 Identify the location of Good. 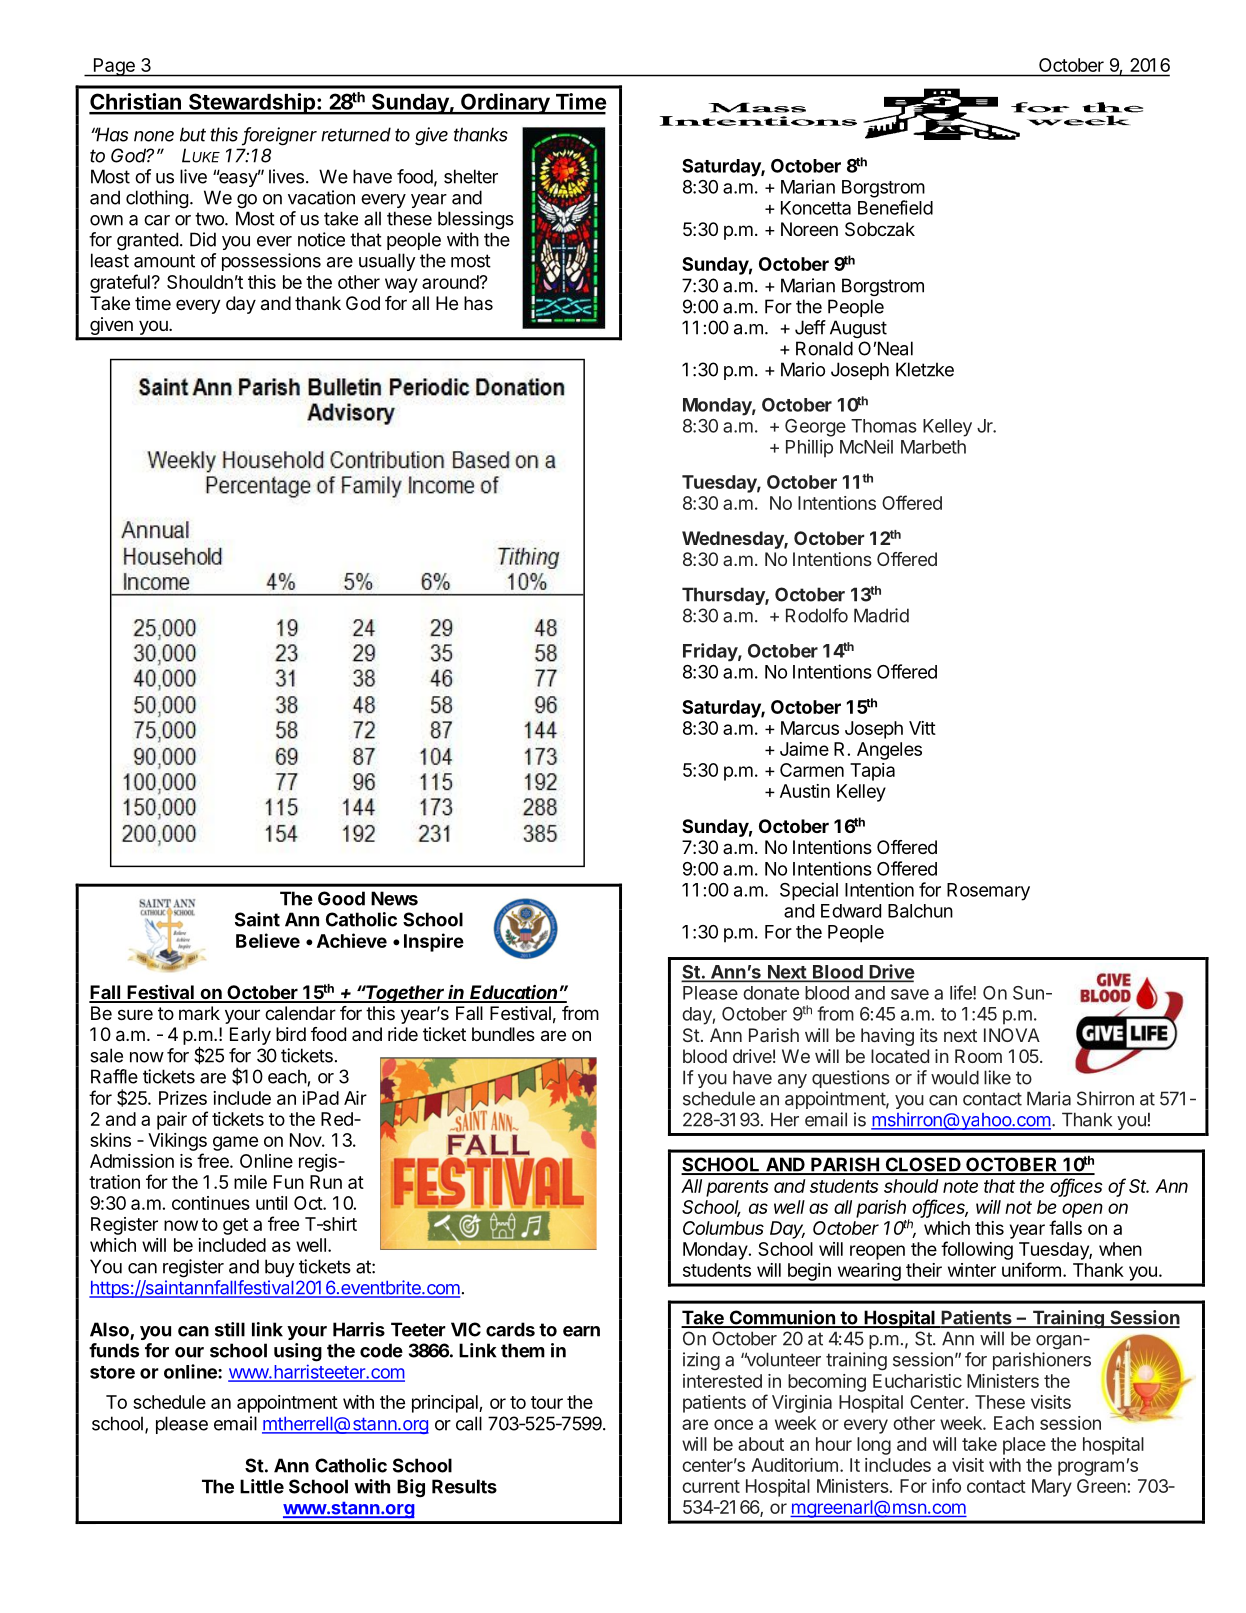
(341, 898).
